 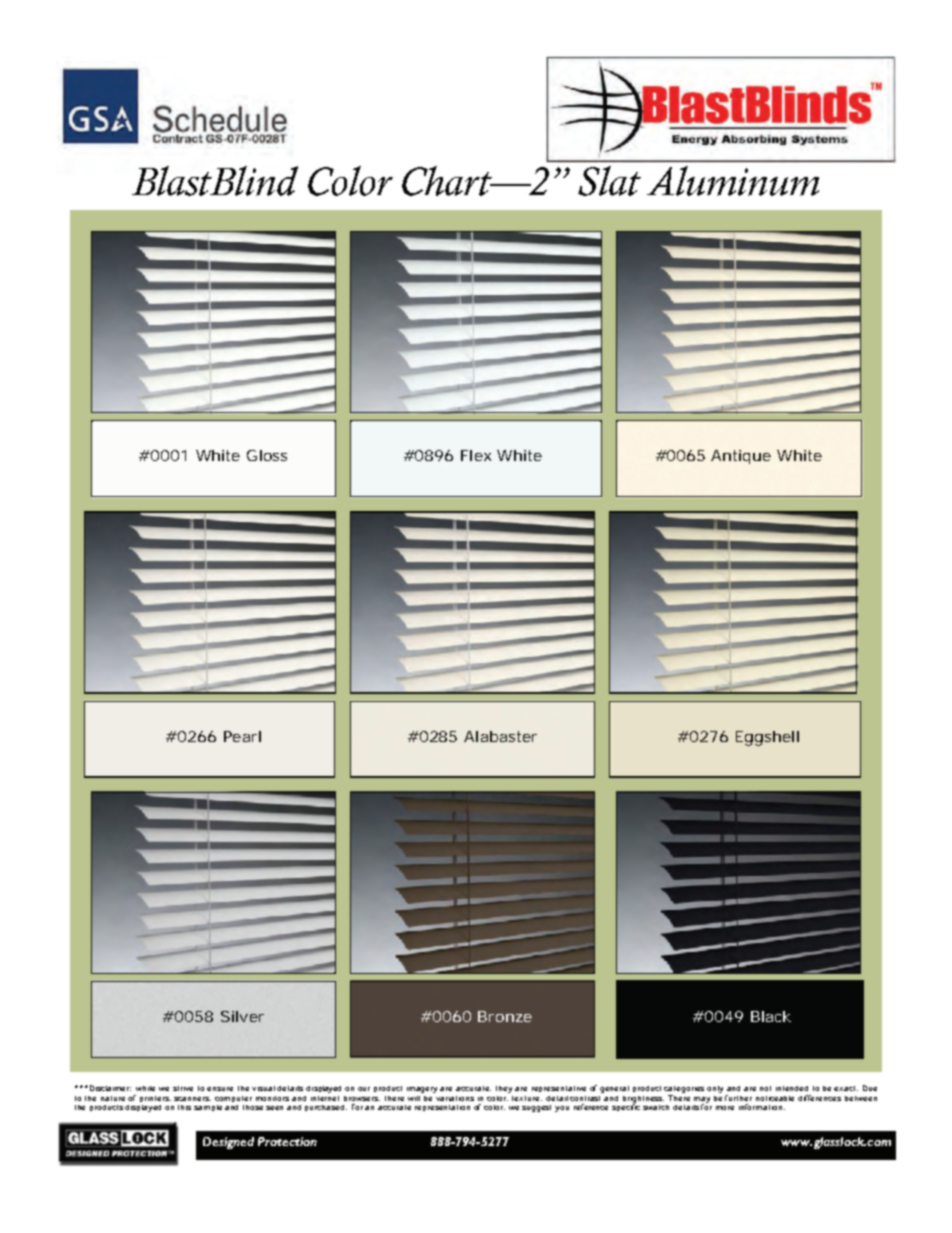 What do you see at coordinates (500, 736) in the image?
I see `Alabaster` at bounding box center [500, 736].
